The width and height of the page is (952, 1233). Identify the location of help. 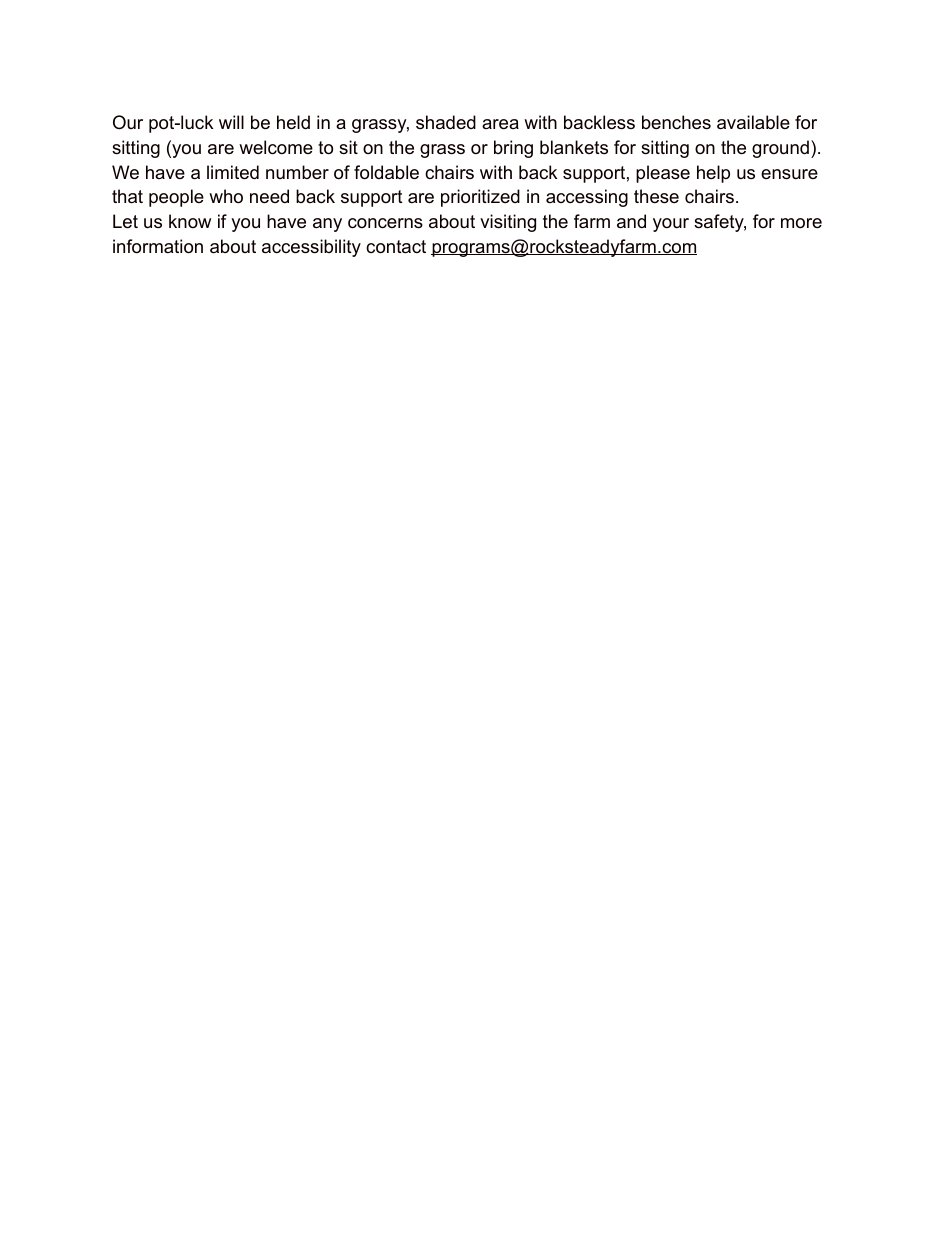
(713, 174).
